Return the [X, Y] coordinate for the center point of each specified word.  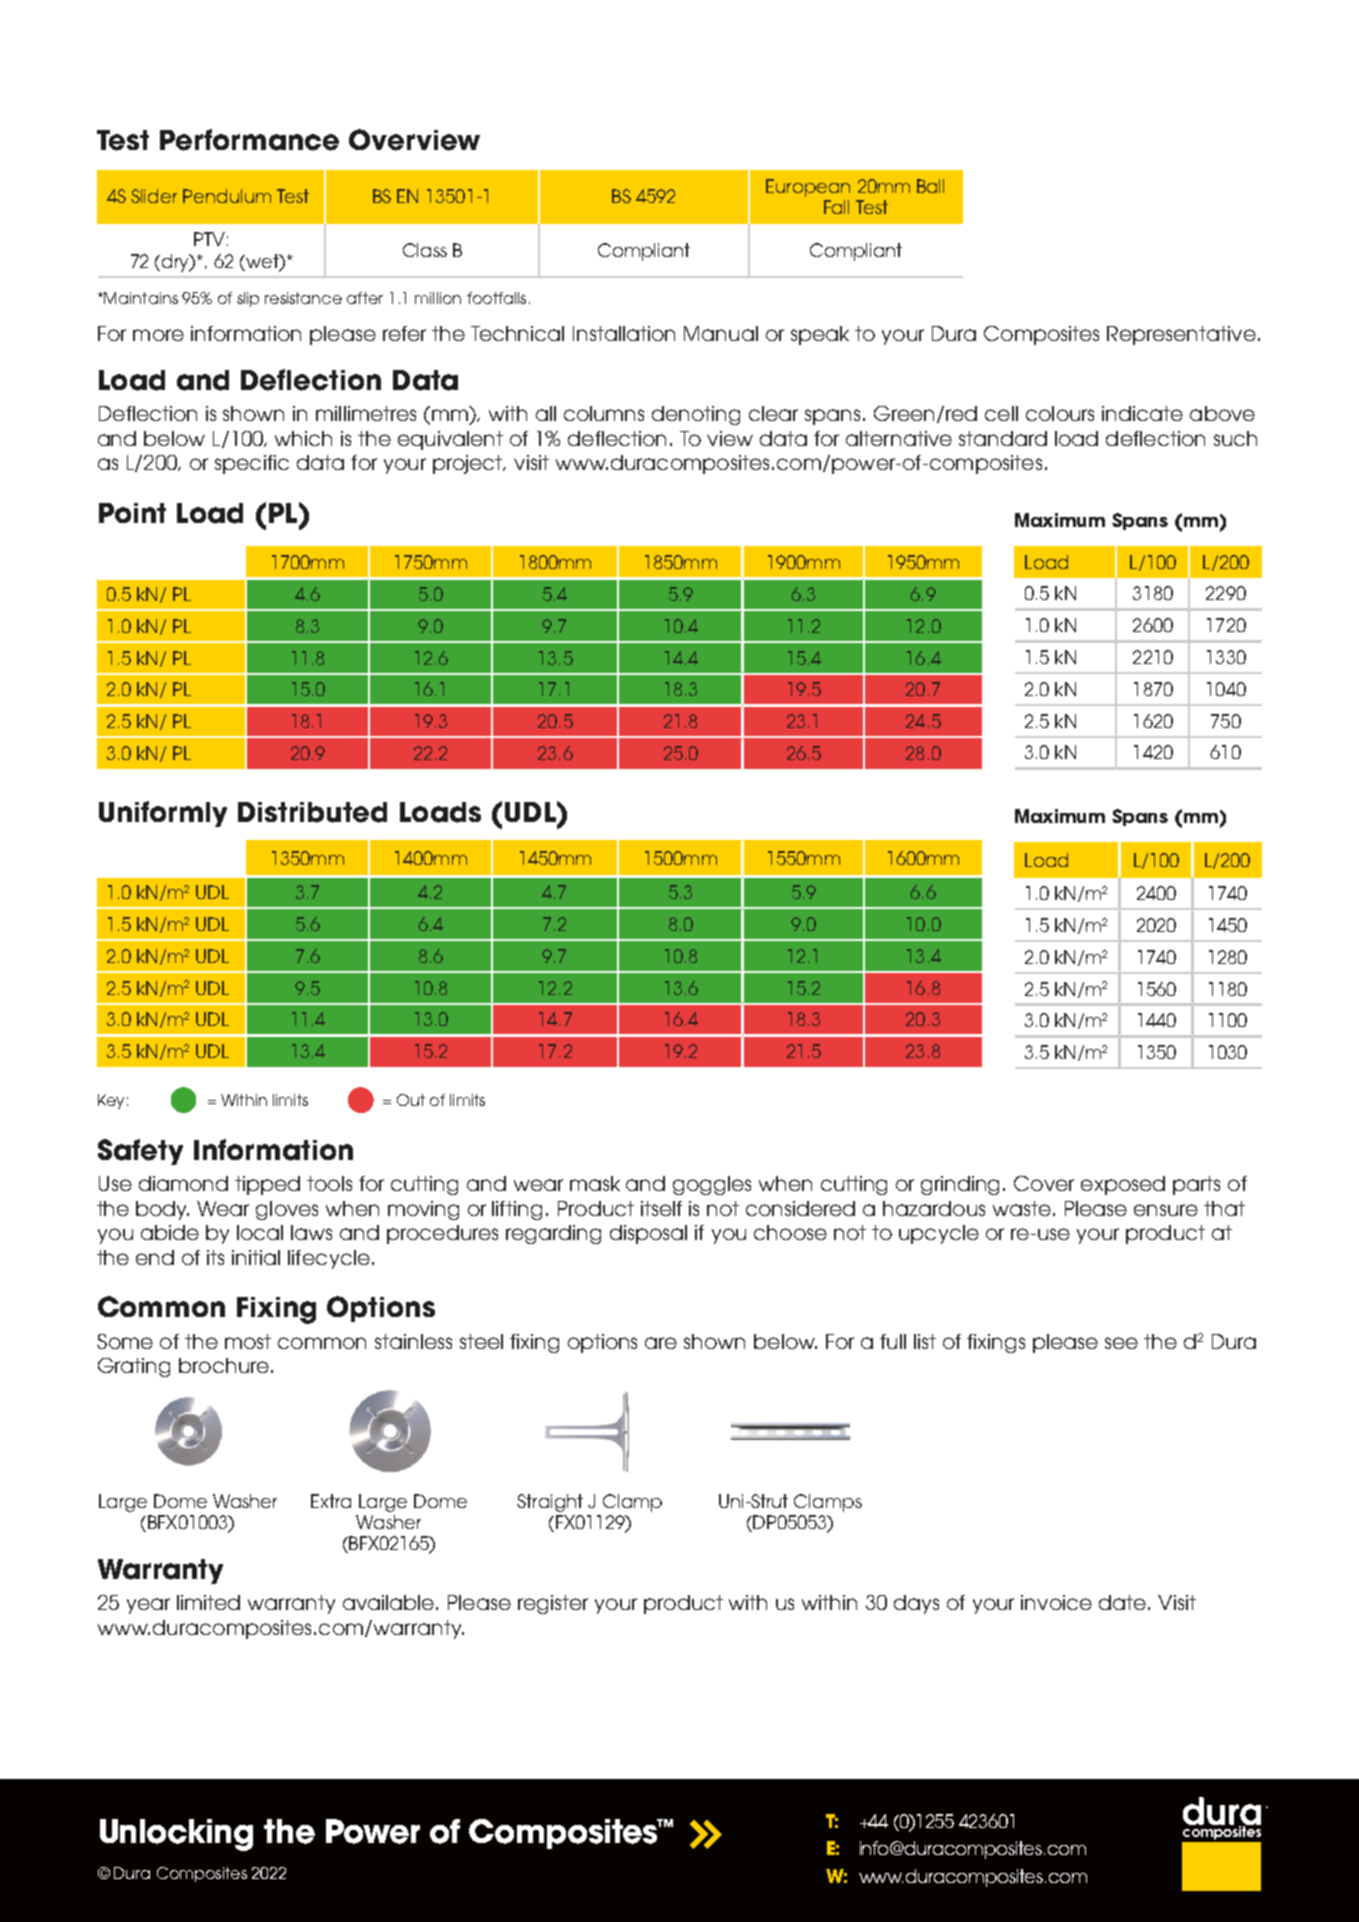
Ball [930, 186]
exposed [1123, 1185]
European [808, 188]
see [1121, 1343]
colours [1060, 413]
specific [252, 464]
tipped [267, 1185]
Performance [249, 140]
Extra [331, 1501]
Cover [1044, 1183]
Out [411, 1100]
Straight [550, 1503]
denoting [696, 415]
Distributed [312, 812]
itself [661, 1208]
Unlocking [176, 1835]
